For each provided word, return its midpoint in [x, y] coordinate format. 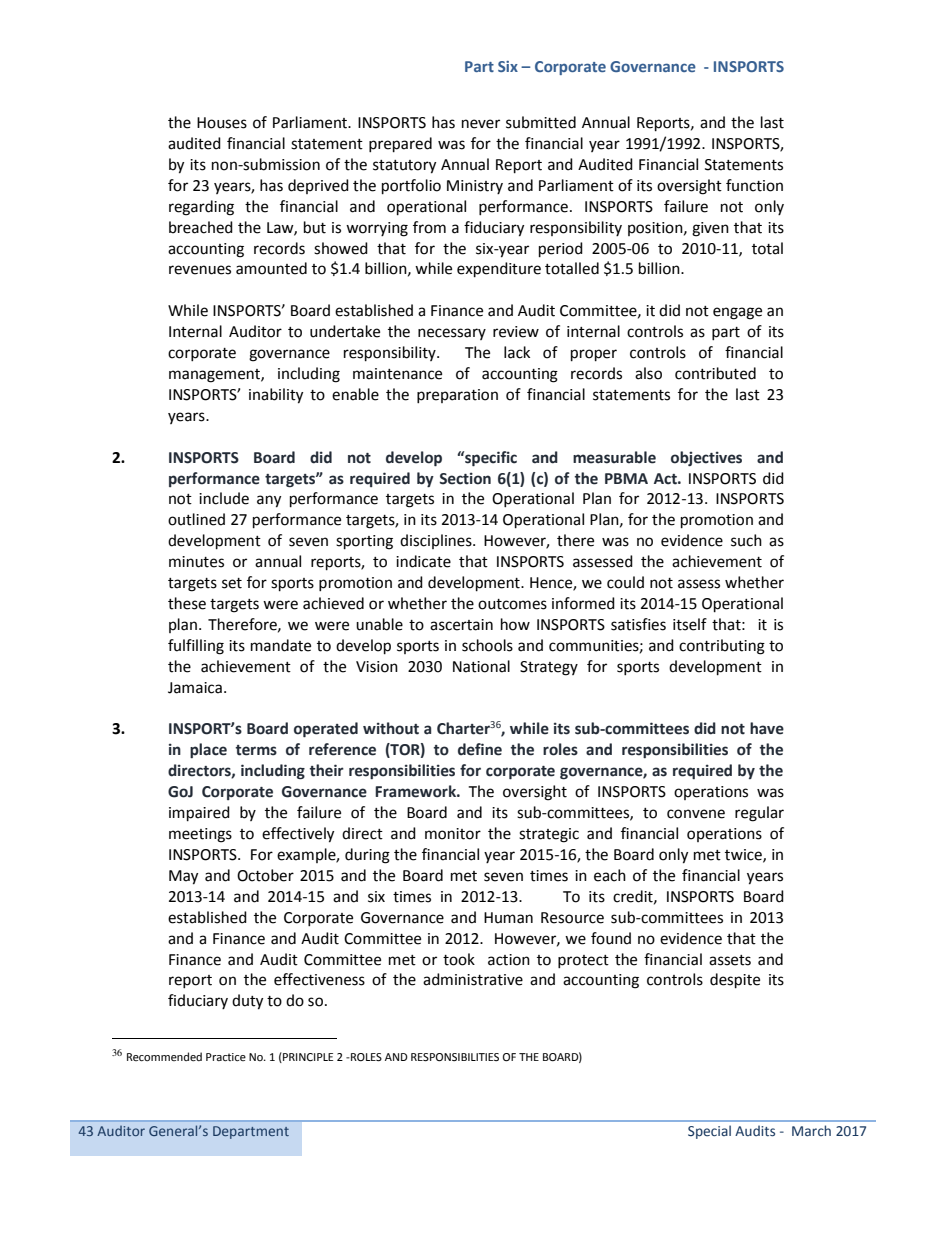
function [754, 185]
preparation [457, 396]
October [265, 875]
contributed [715, 373]
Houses [222, 123]
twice [744, 855]
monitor [453, 834]
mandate [281, 645]
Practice [226, 1057]
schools [487, 645]
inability [276, 396]
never [481, 124]
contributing [722, 647]
